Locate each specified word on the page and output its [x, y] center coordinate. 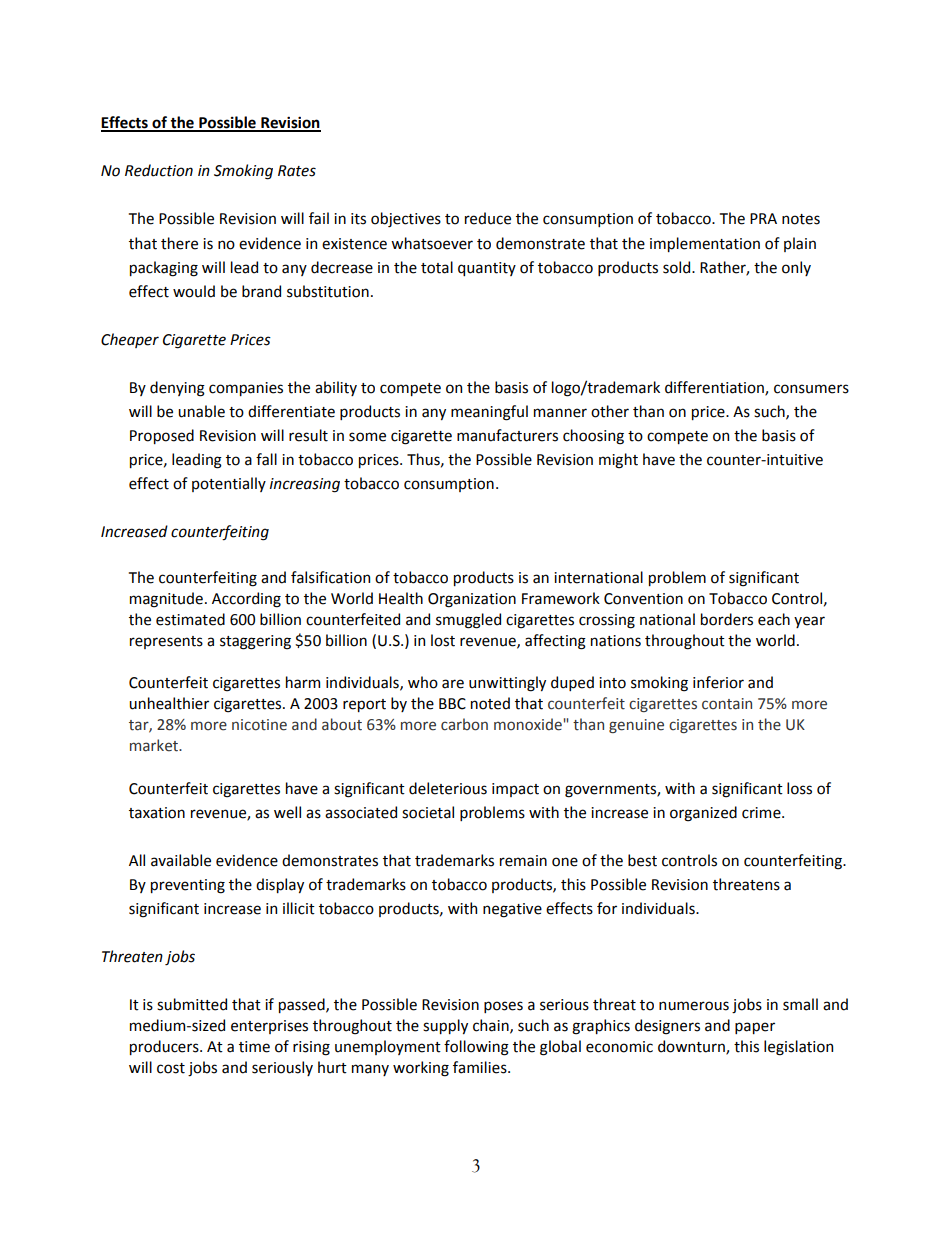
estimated [190, 619]
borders [727, 619]
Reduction [159, 170]
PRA [763, 218]
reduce [488, 218]
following [476, 1048]
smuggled [468, 621]
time [254, 1047]
